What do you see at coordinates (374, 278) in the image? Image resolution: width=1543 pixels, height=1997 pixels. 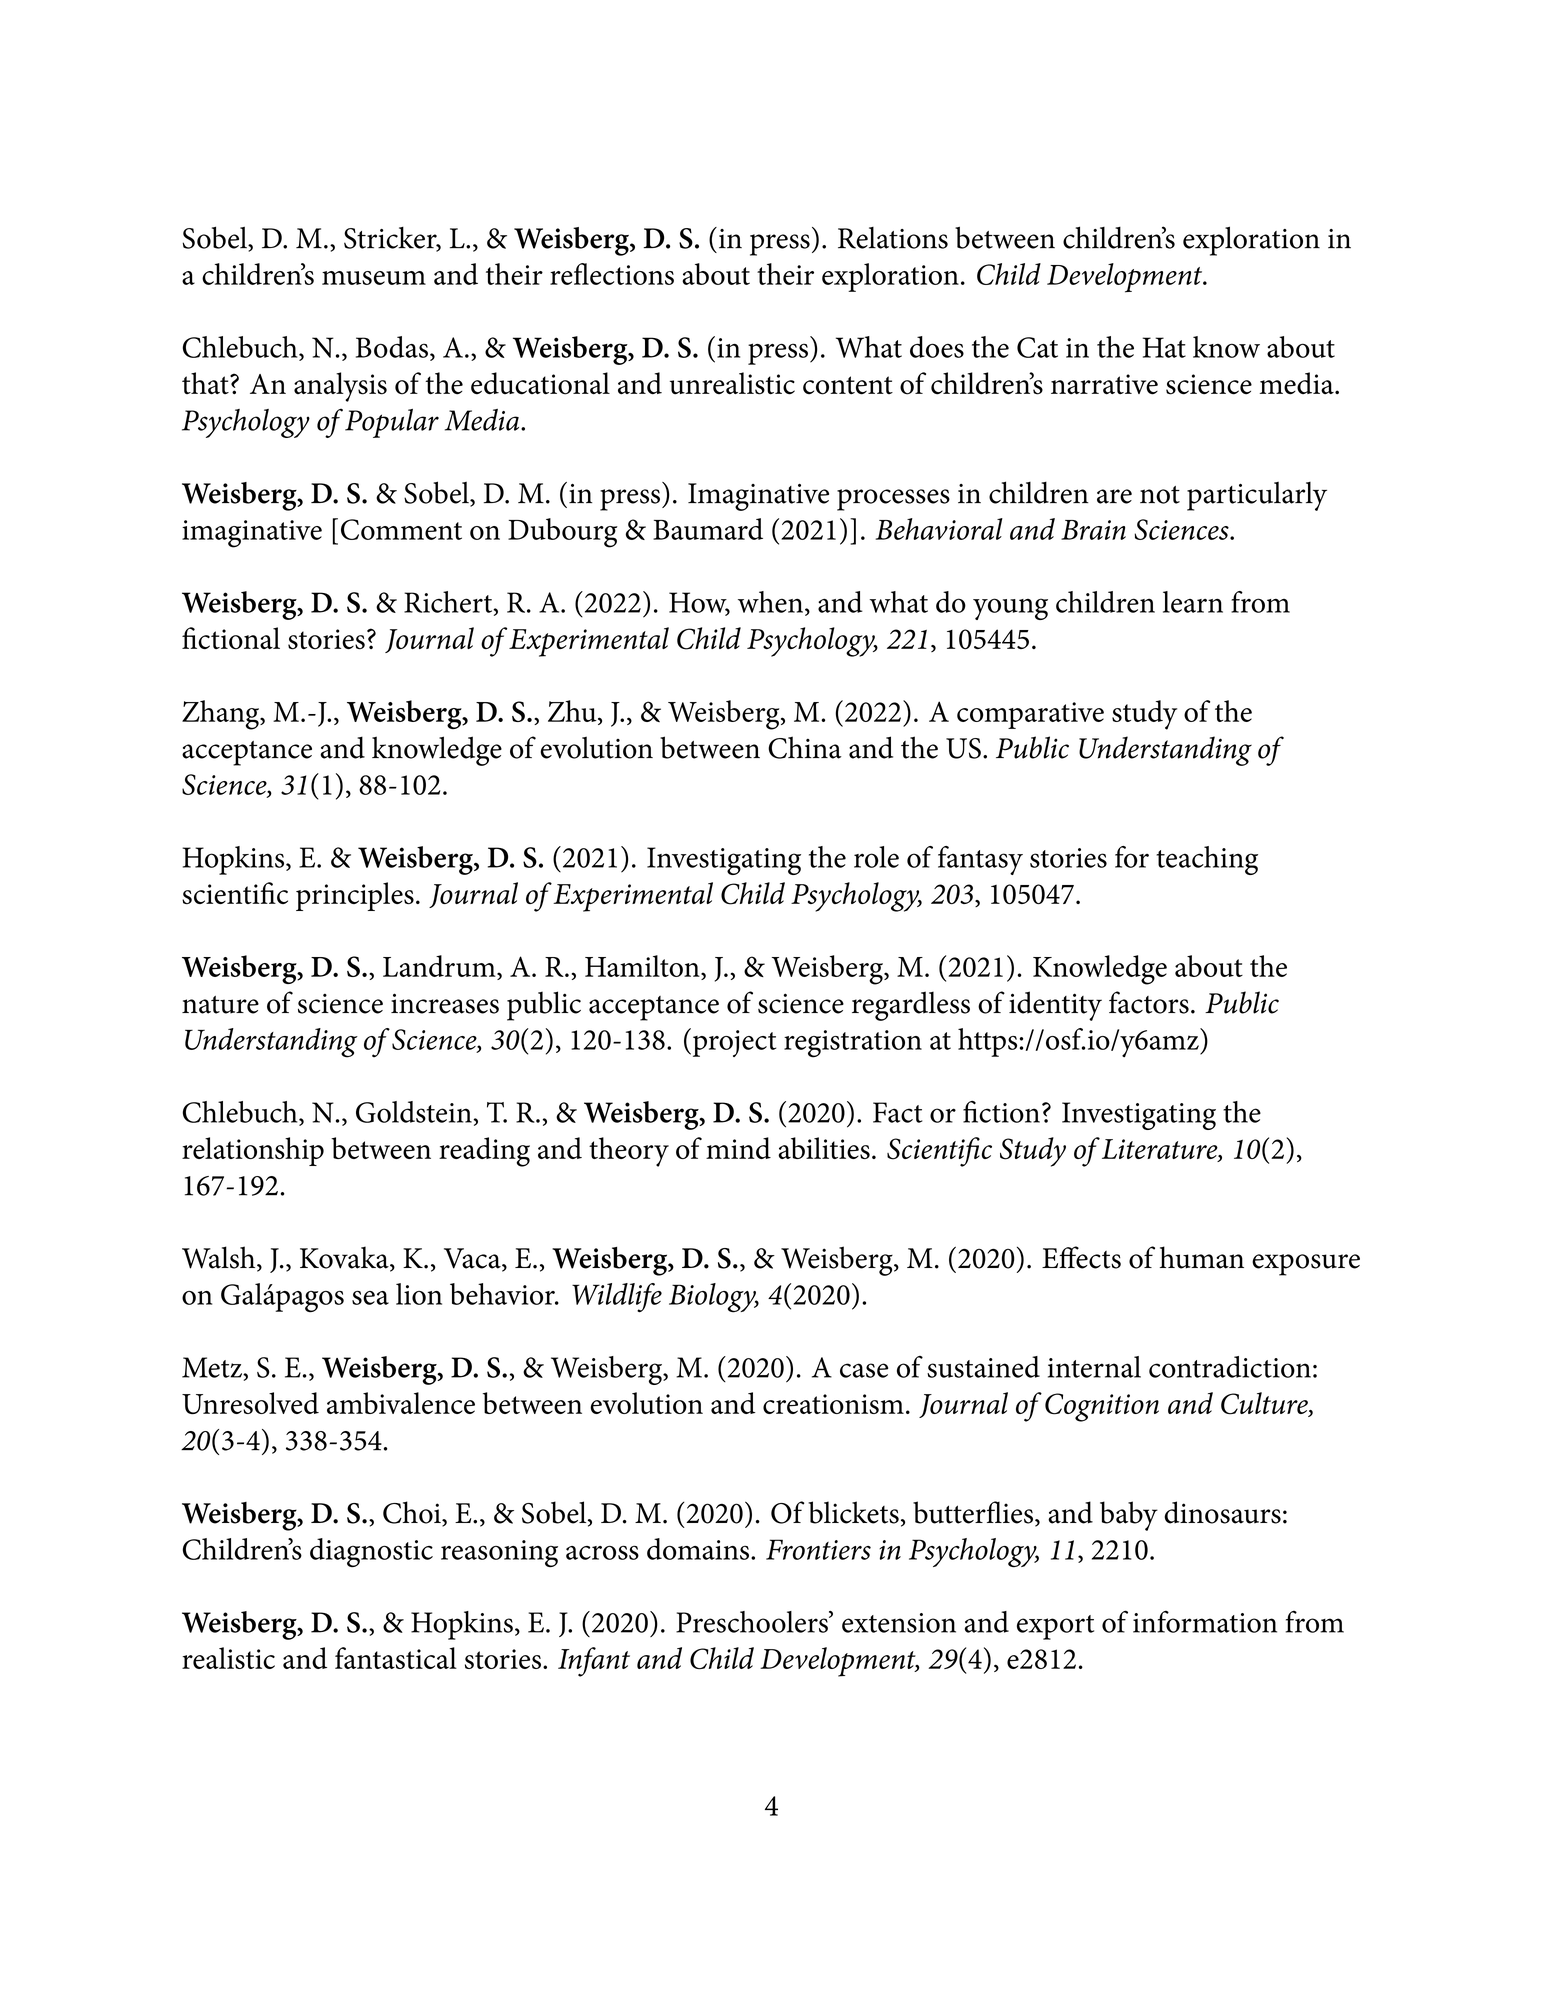 I see `museum` at bounding box center [374, 278].
